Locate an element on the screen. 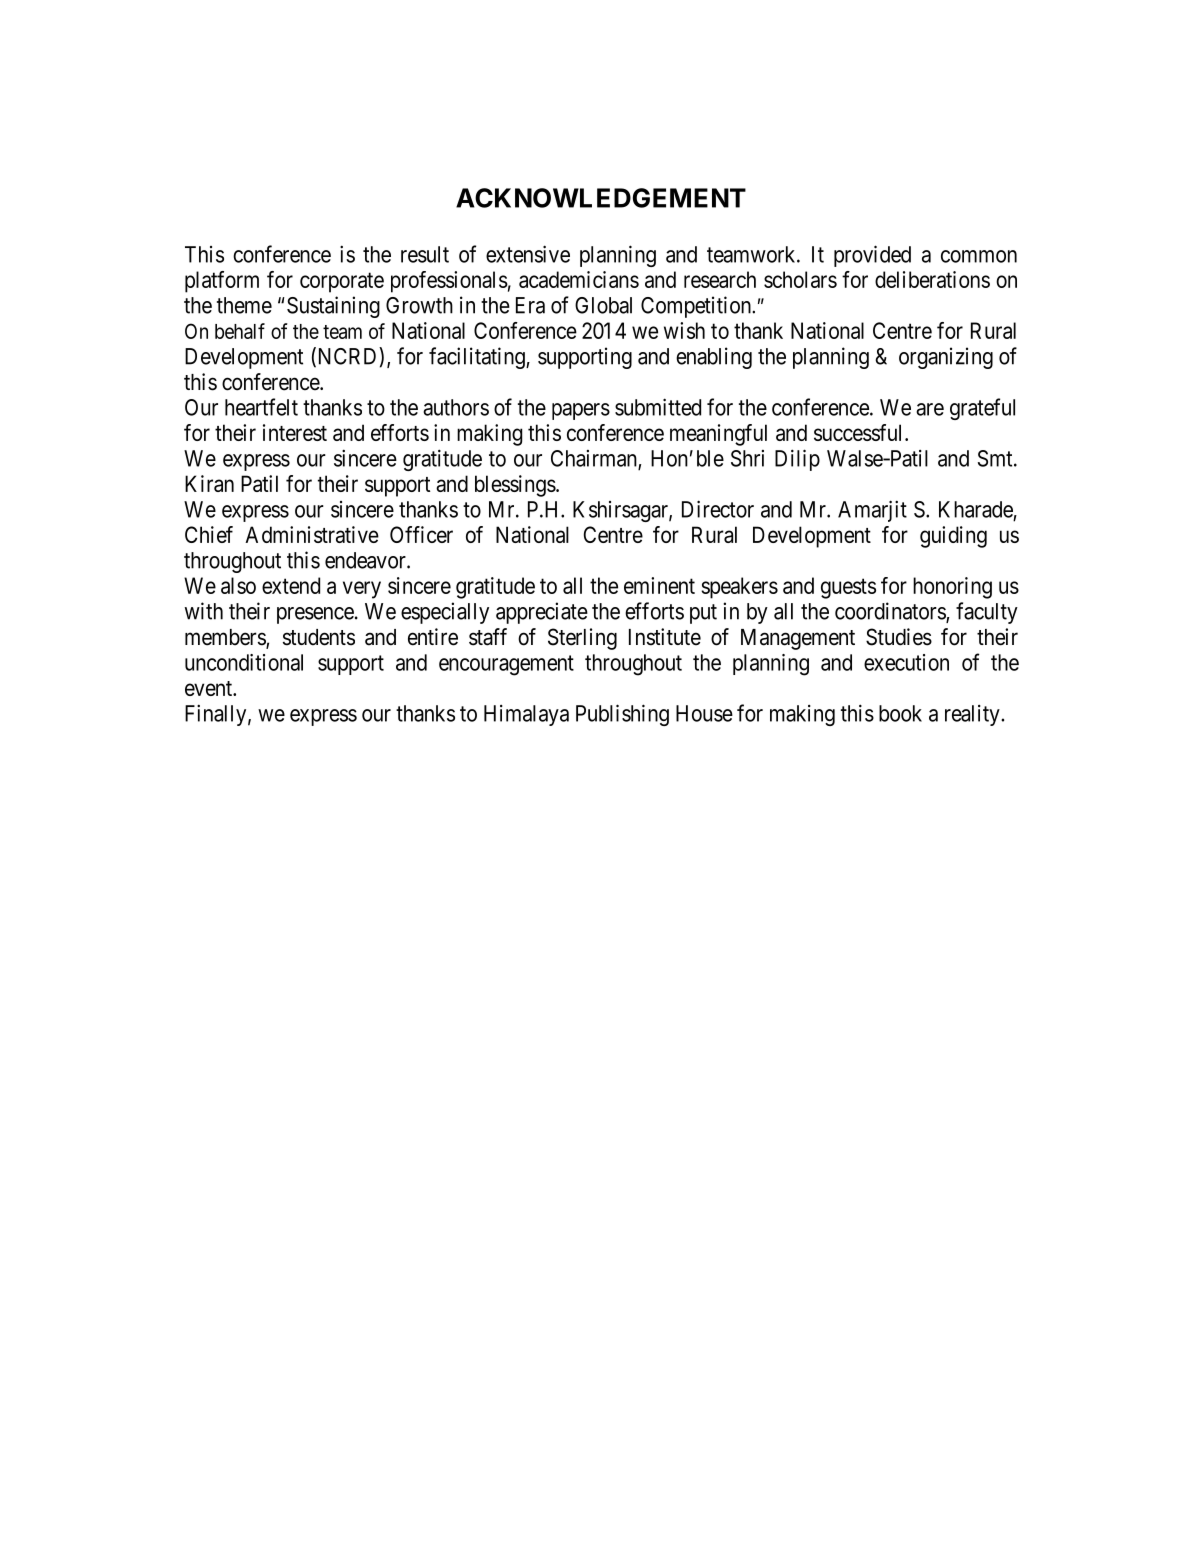  extend is located at coordinates (291, 585).
